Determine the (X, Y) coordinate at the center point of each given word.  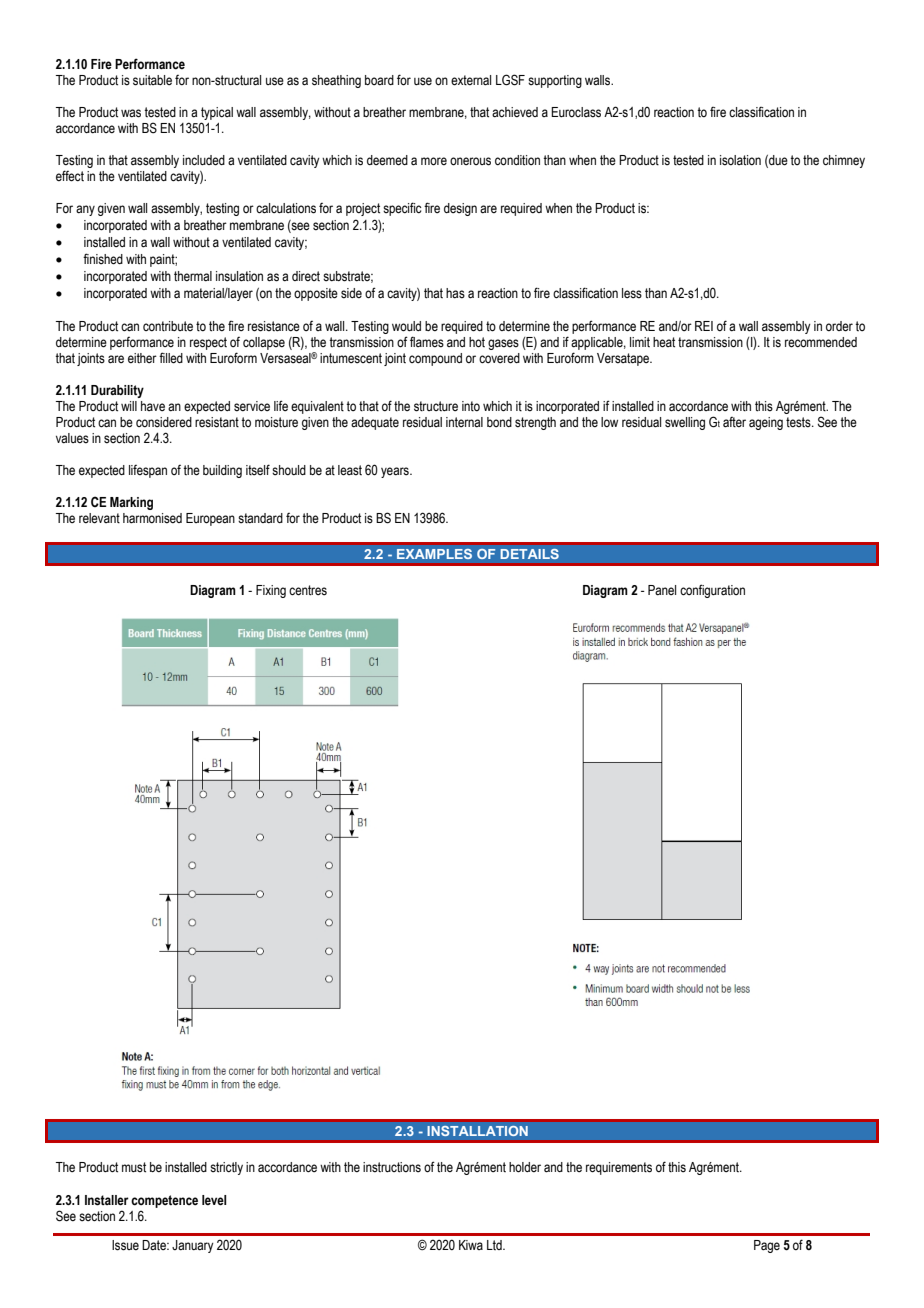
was (131, 113)
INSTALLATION (477, 1131)
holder (525, 1167)
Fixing (271, 591)
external (471, 80)
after (734, 422)
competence (164, 1201)
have (153, 406)
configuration (712, 591)
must (134, 1167)
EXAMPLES (434, 554)
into (471, 406)
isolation (740, 160)
